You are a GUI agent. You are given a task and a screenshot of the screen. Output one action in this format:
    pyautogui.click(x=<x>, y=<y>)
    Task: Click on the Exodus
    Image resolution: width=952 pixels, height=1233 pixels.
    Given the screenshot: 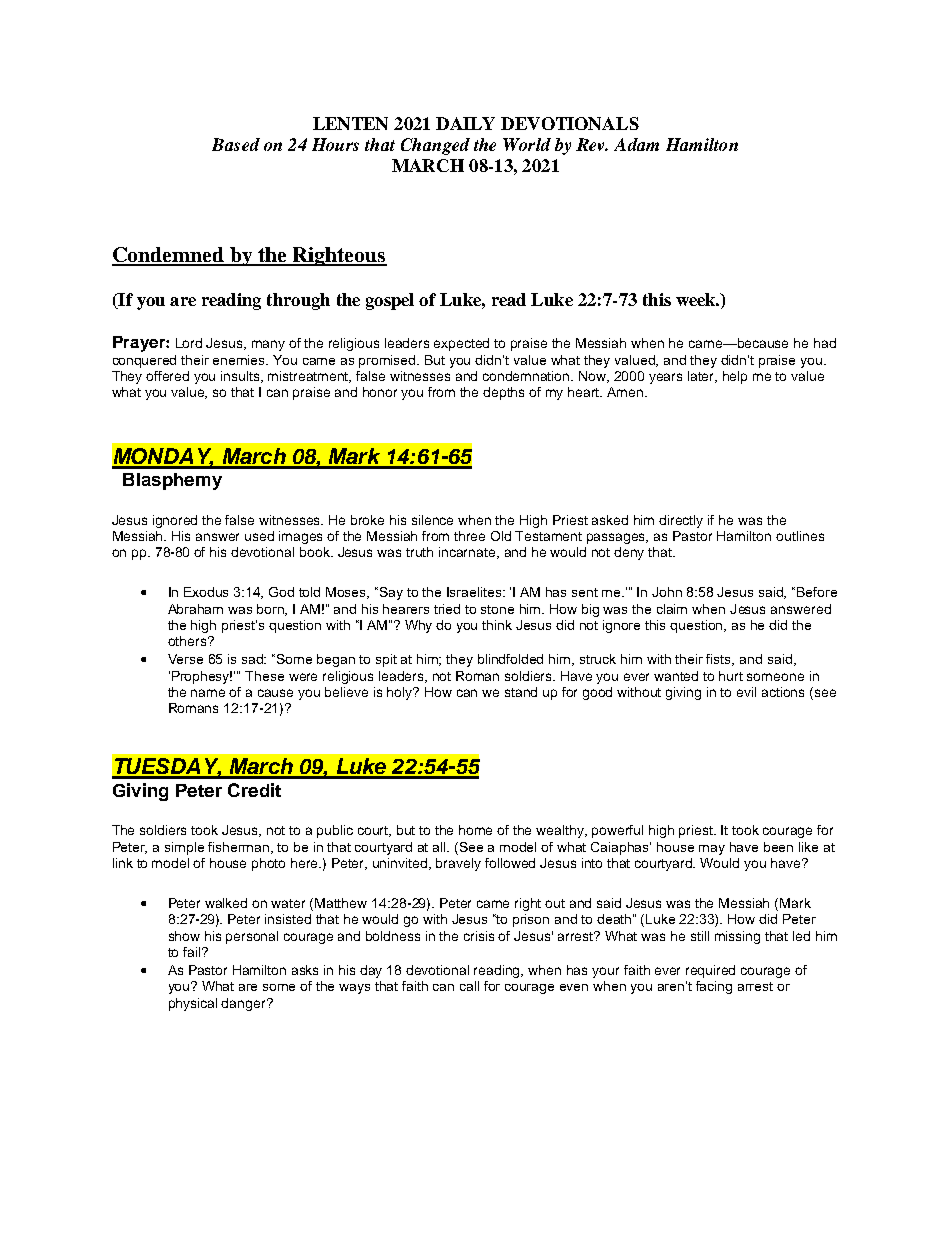 What is the action you would take?
    pyautogui.click(x=206, y=592)
